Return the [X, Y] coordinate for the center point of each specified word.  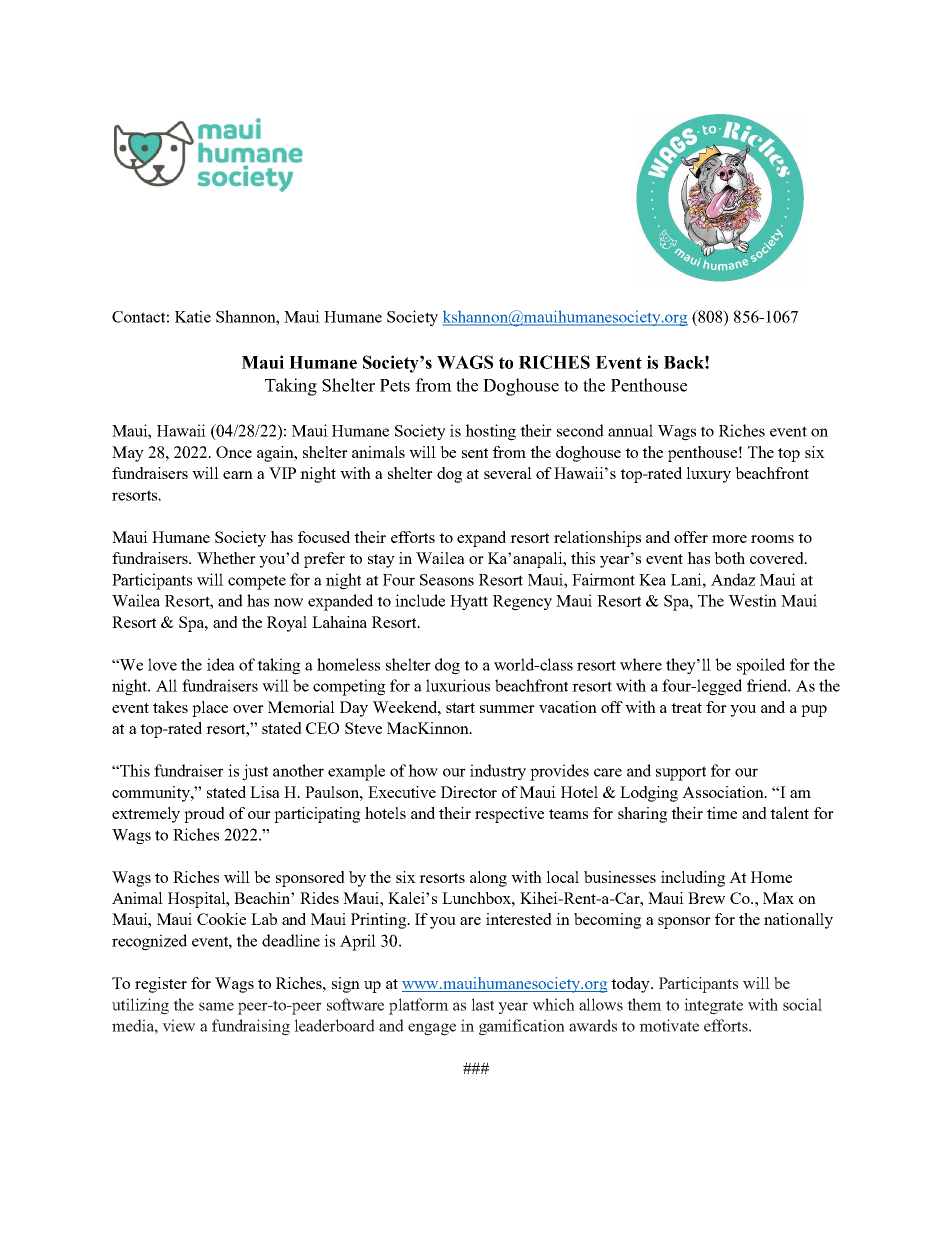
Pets [395, 385]
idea [221, 664]
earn [238, 475]
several [508, 473]
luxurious [458, 685]
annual [630, 430]
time [722, 813]
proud [204, 815]
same [216, 1006]
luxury [708, 475]
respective [509, 815]
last [482, 1004]
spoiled [761, 666]
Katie [193, 316]
